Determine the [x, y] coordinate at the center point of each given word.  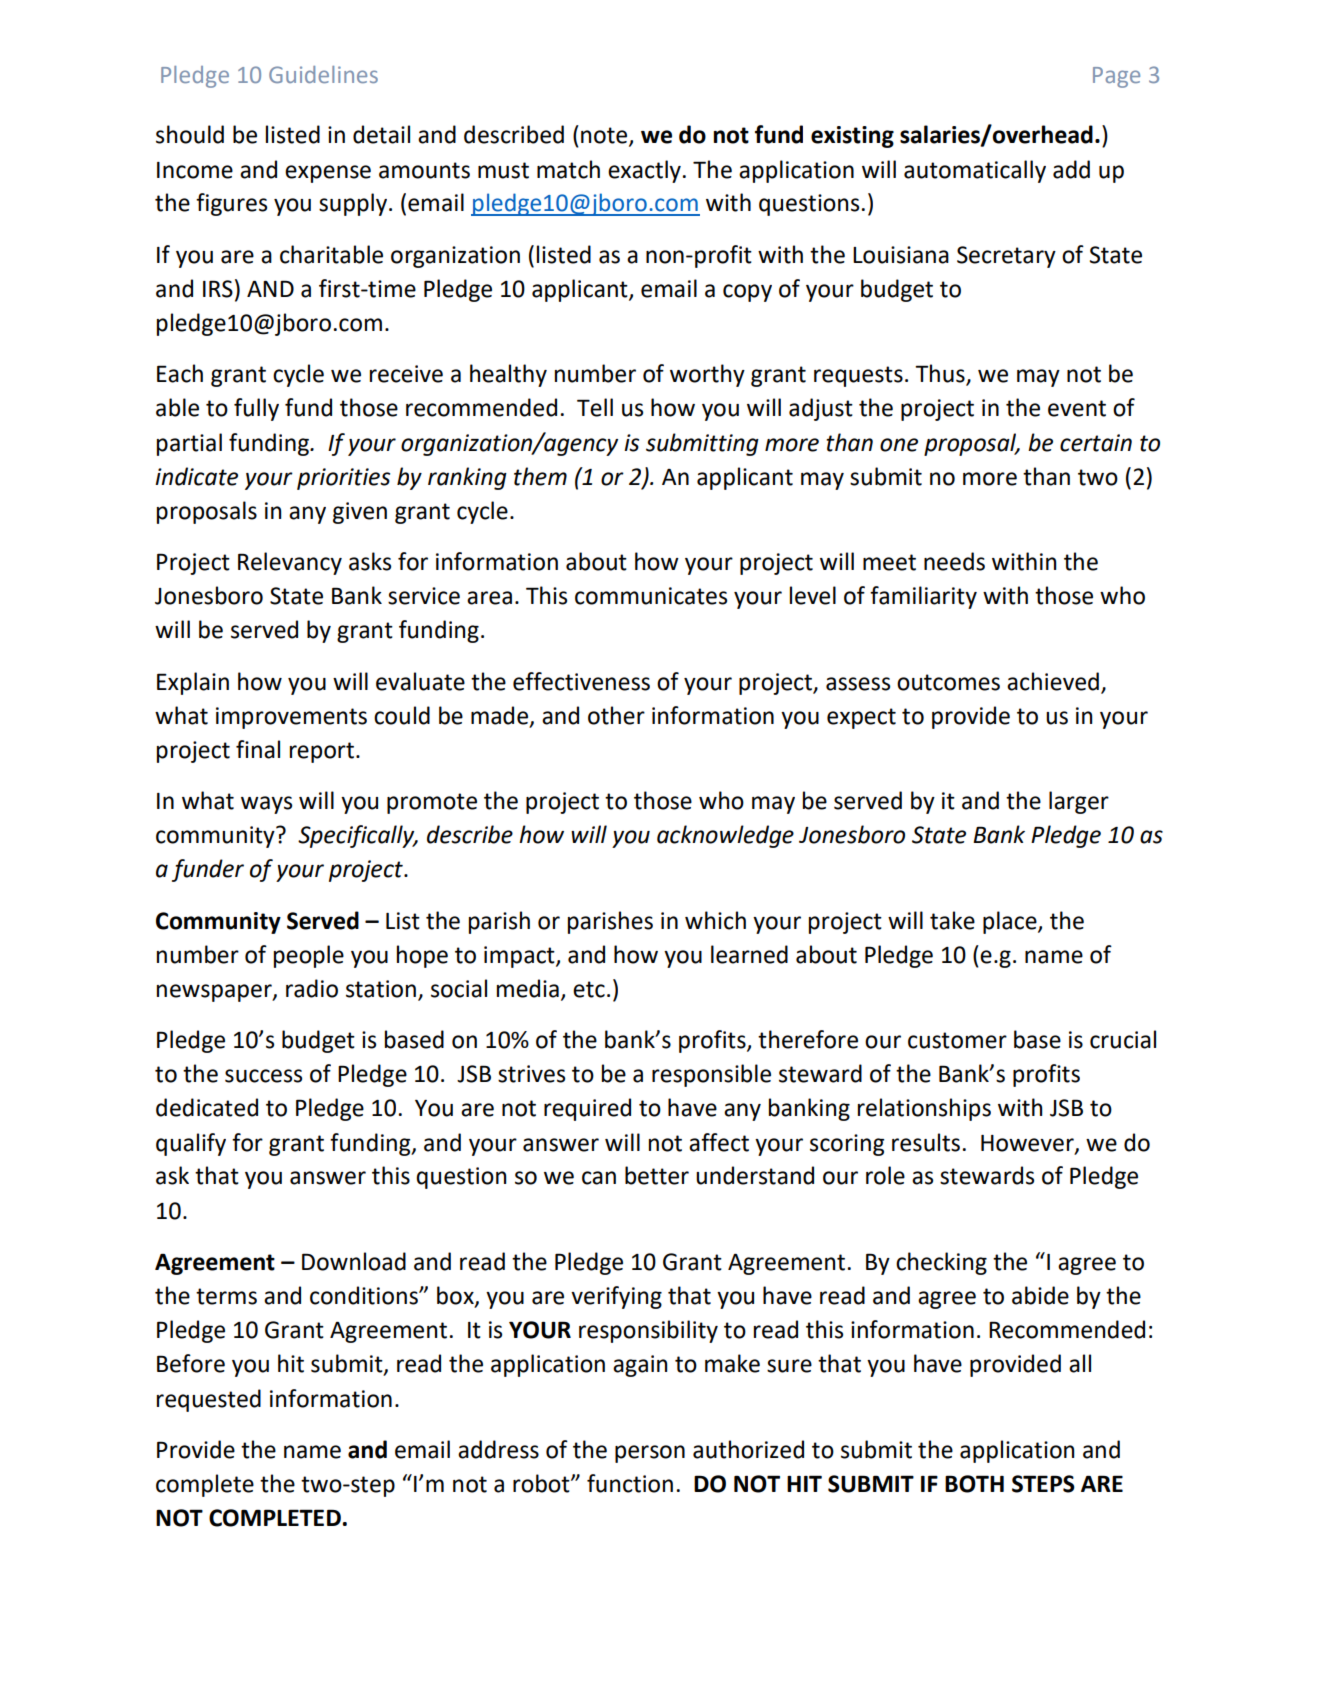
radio [312, 988]
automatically [975, 171]
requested [209, 1400]
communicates [651, 596]
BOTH [974, 1484]
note [605, 136]
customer [957, 1040]
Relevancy [290, 563]
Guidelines [323, 74]
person [650, 1454]
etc [589, 989]
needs [954, 561]
